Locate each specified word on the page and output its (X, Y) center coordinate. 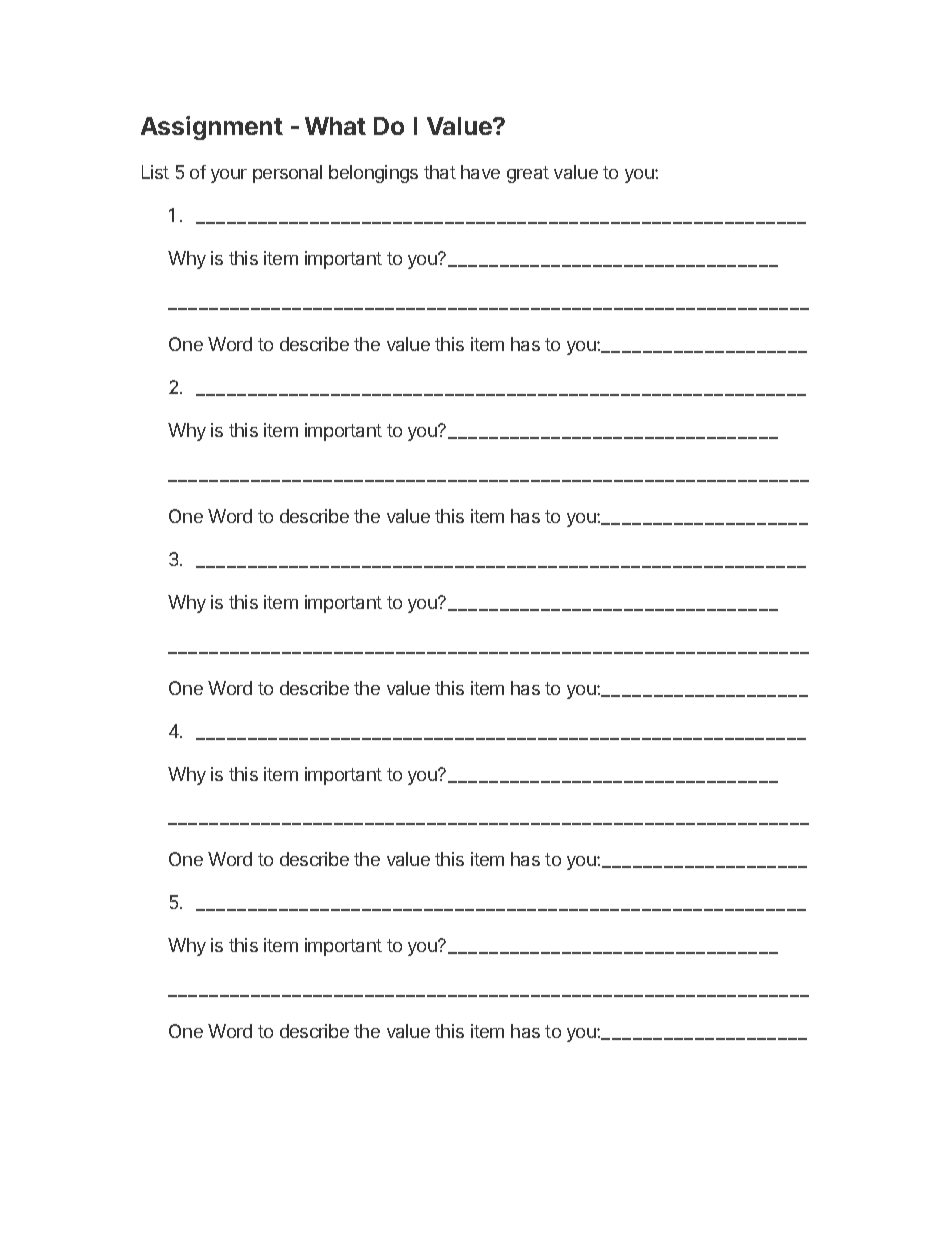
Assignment (212, 128)
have (480, 172)
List (155, 172)
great (528, 174)
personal (287, 174)
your (229, 176)
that (440, 172)
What (335, 126)
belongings (373, 174)
